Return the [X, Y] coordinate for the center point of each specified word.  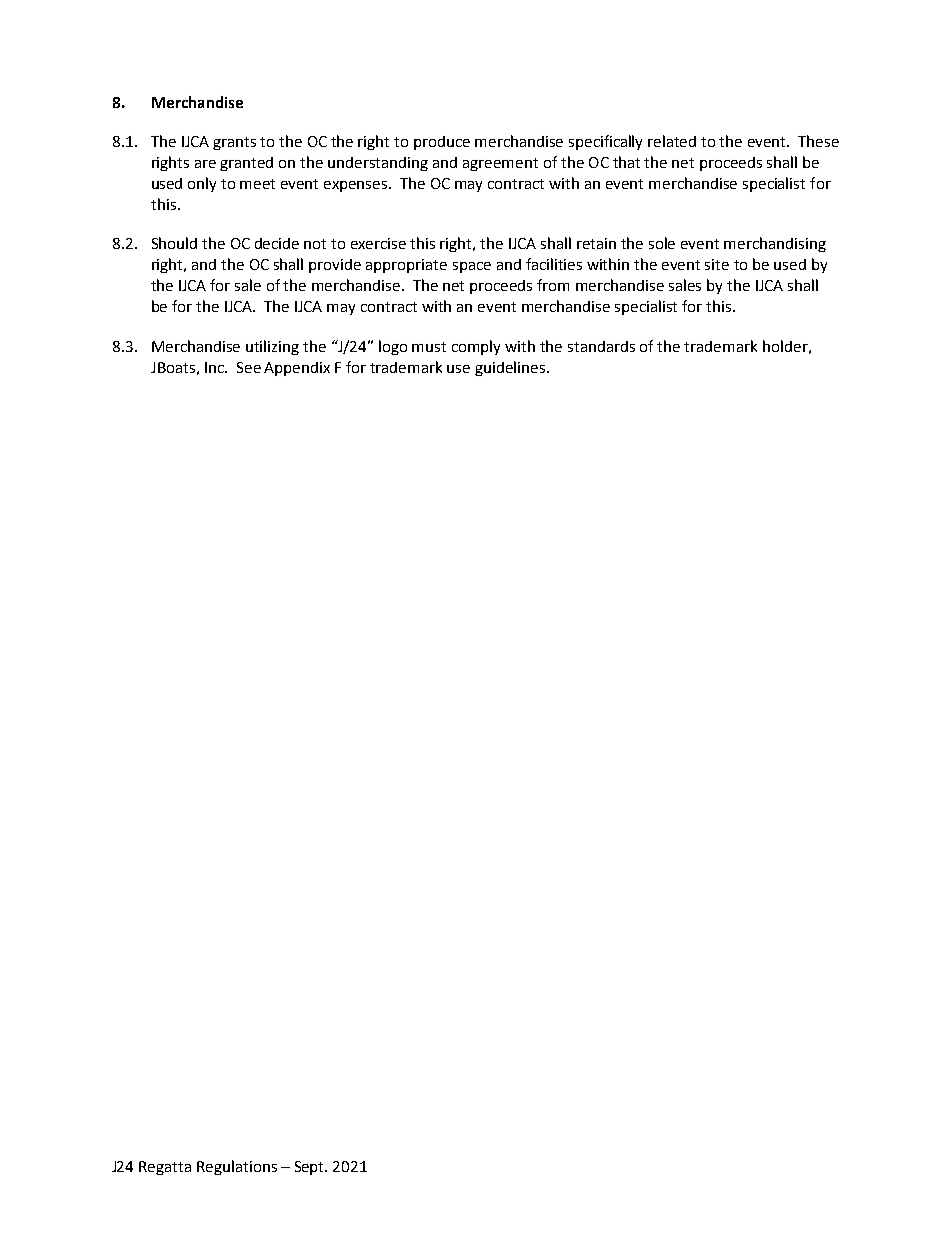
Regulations [237, 1167]
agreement [500, 164]
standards [601, 346]
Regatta [165, 1168]
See [249, 367]
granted [246, 164]
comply [476, 347]
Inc [215, 367]
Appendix [297, 369]
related [672, 141]
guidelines [511, 368]
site [717, 264]
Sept [311, 1168]
